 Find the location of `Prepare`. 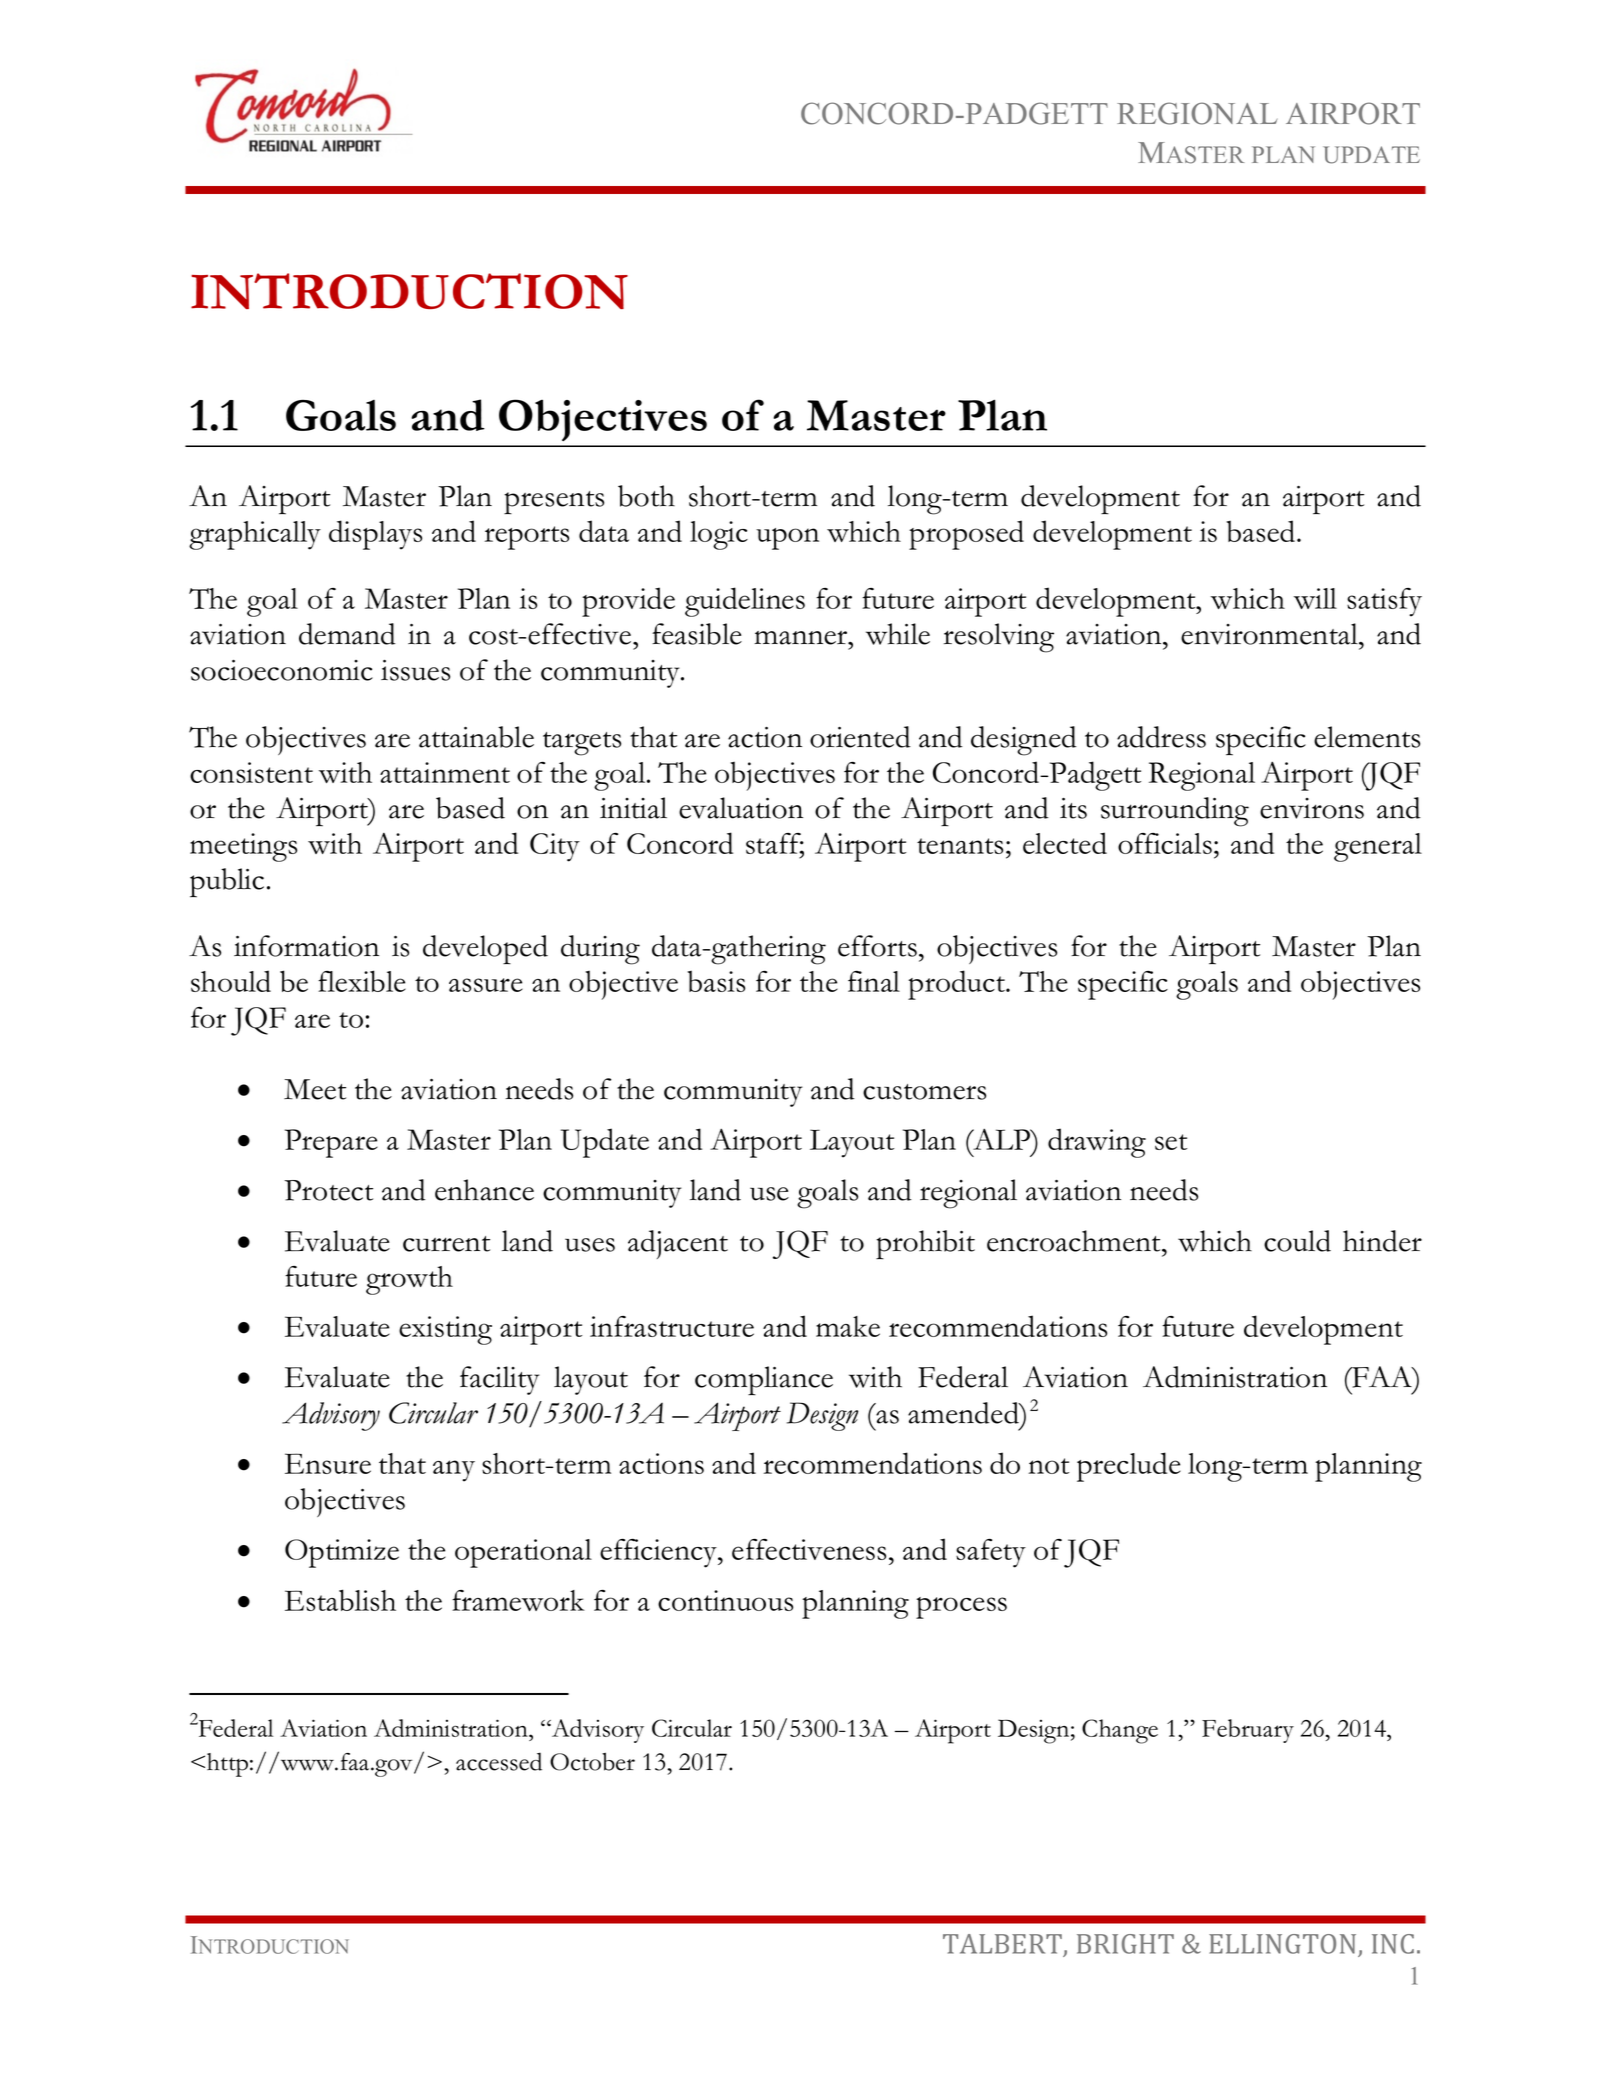

Prepare is located at coordinates (331, 1143).
